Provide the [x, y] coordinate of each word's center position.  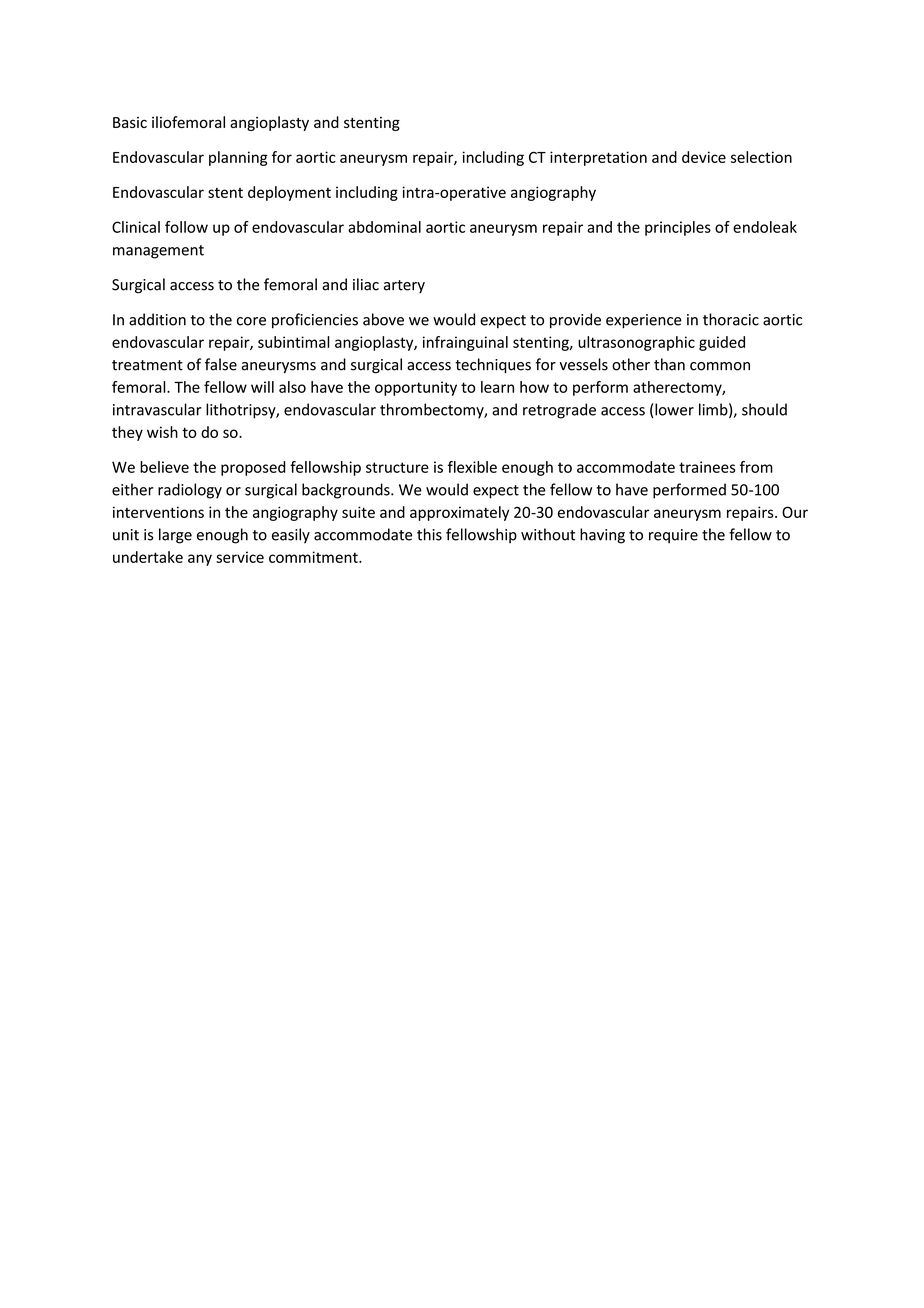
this [429, 534]
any [200, 560]
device [704, 157]
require [673, 536]
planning [238, 158]
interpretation [598, 158]
